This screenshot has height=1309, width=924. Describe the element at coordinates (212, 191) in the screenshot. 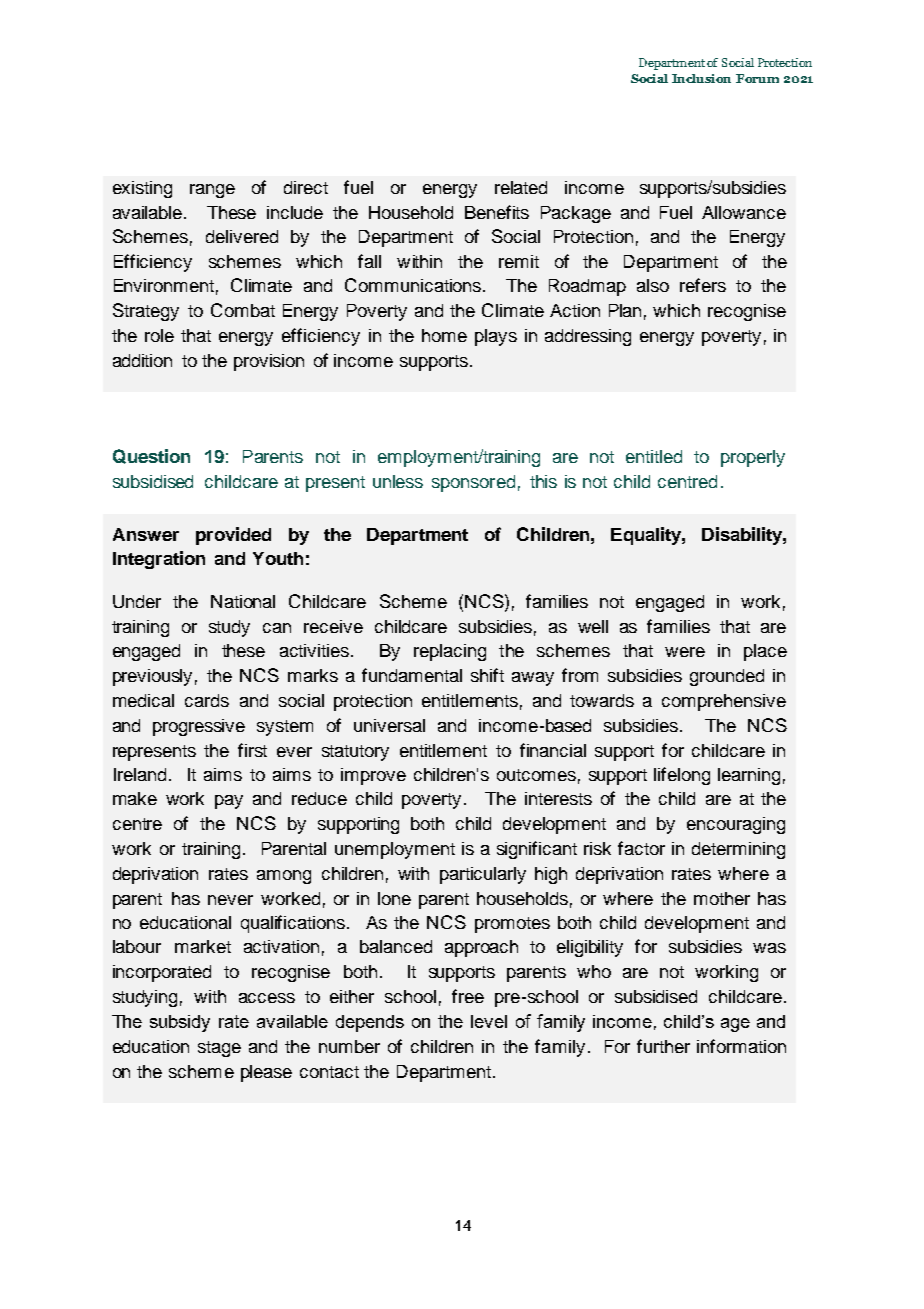

I see `range` at that location.
